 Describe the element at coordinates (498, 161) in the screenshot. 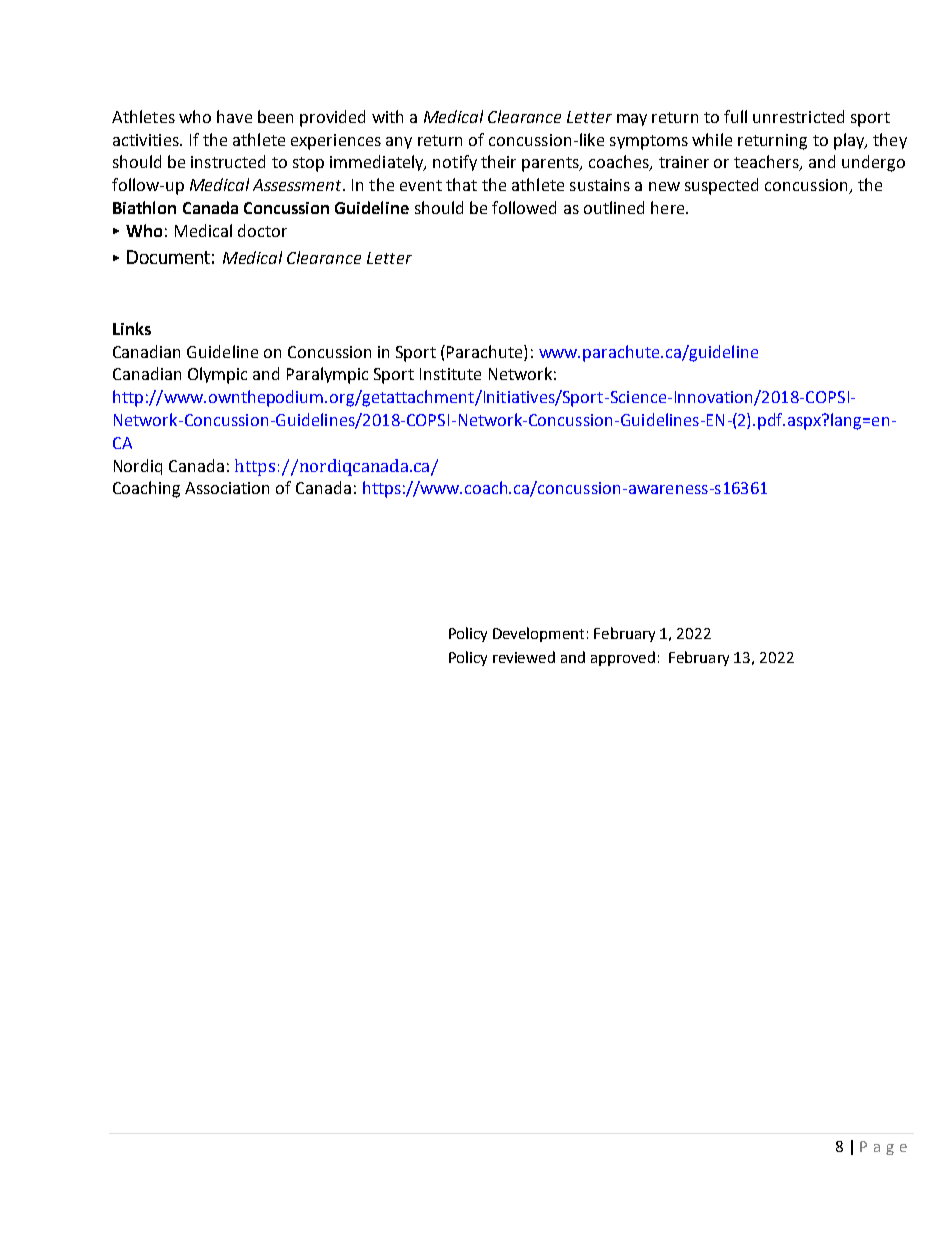

I see `their` at that location.
